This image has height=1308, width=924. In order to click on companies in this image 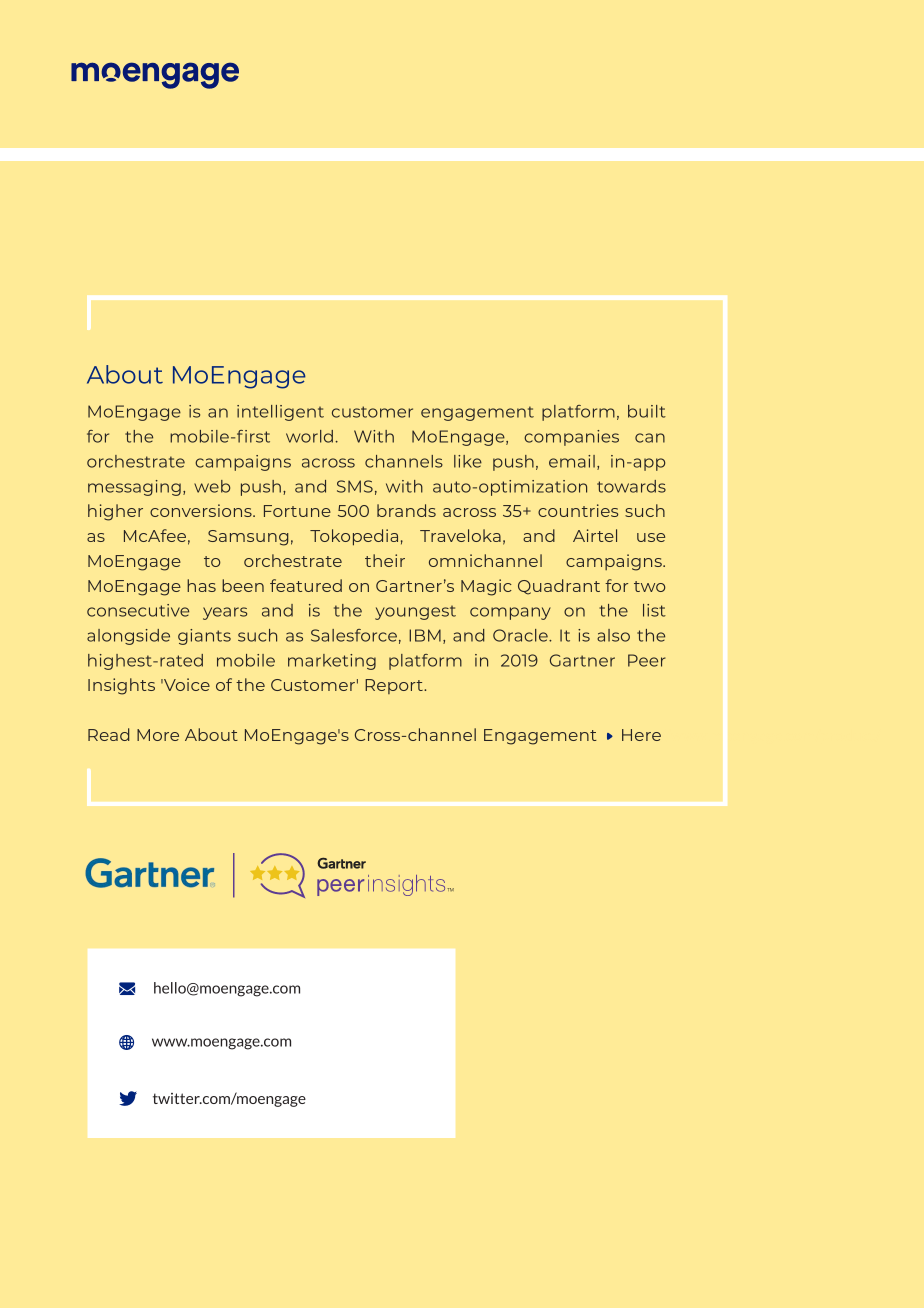, I will do `click(571, 438)`.
